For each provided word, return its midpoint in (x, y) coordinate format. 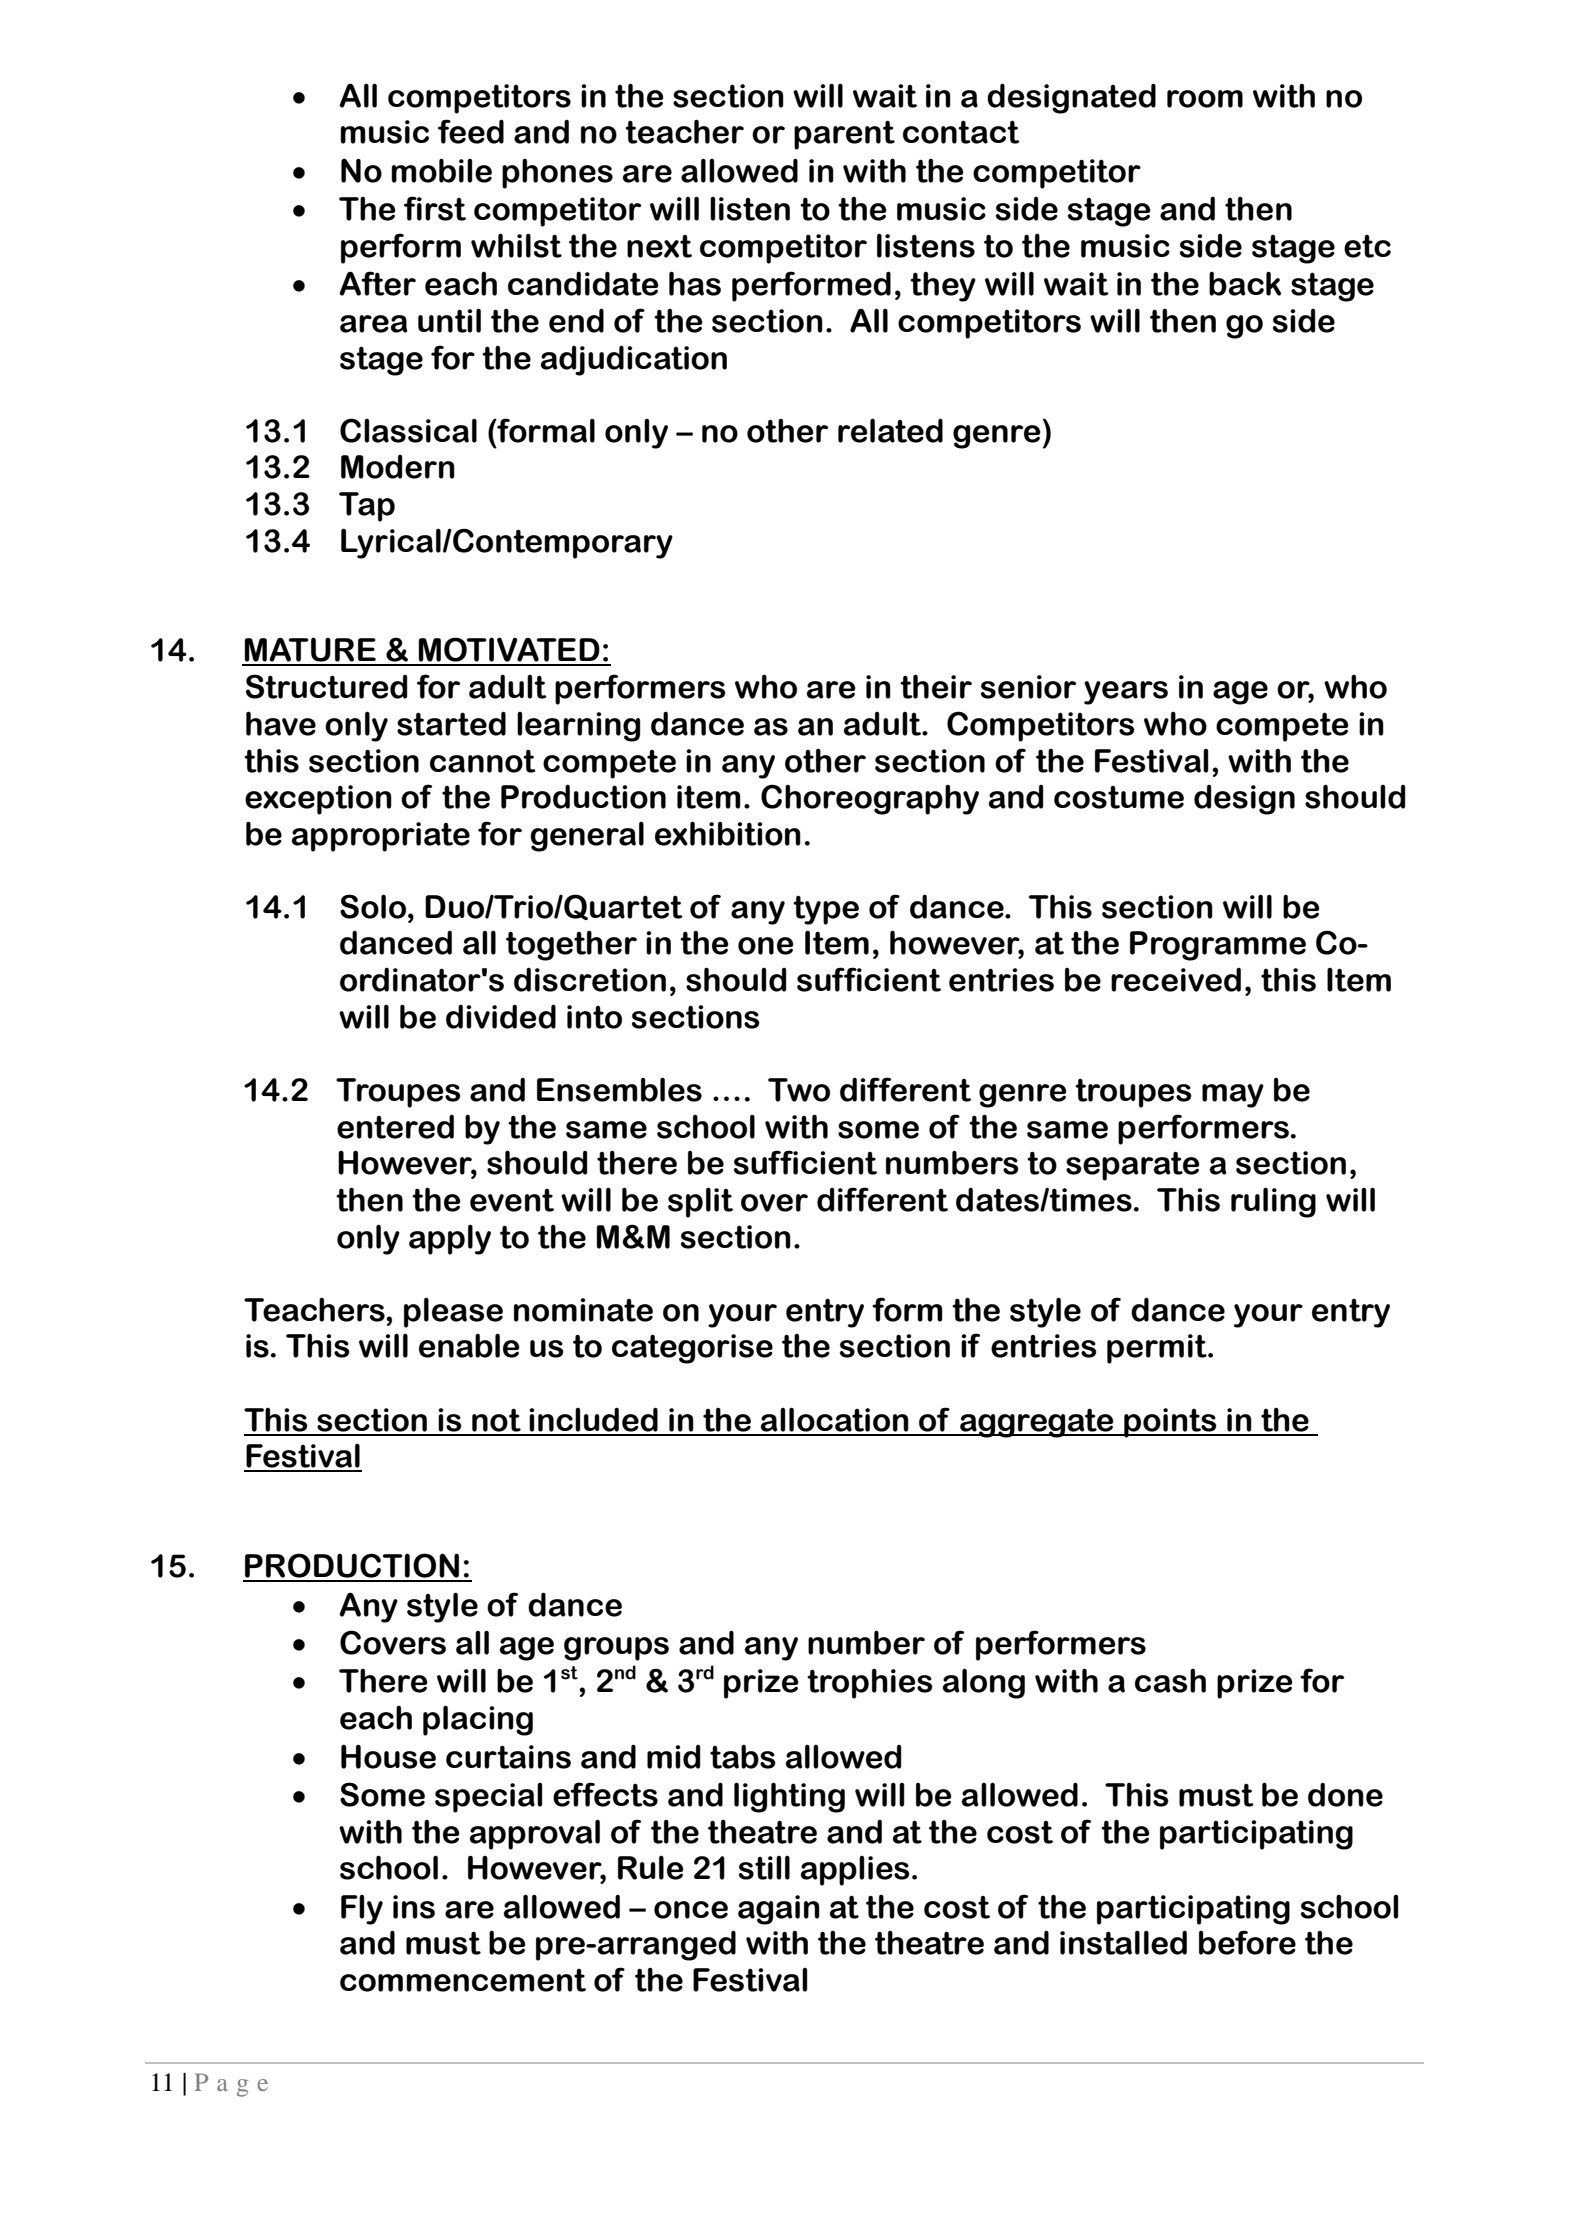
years (1126, 693)
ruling (1273, 1202)
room (1205, 99)
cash (1170, 1680)
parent (844, 135)
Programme (1218, 946)
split (700, 1202)
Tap (367, 507)
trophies (870, 1683)
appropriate (381, 837)
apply (450, 1239)
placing (478, 1720)
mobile (442, 170)
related (890, 430)
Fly (362, 1910)
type (826, 910)
